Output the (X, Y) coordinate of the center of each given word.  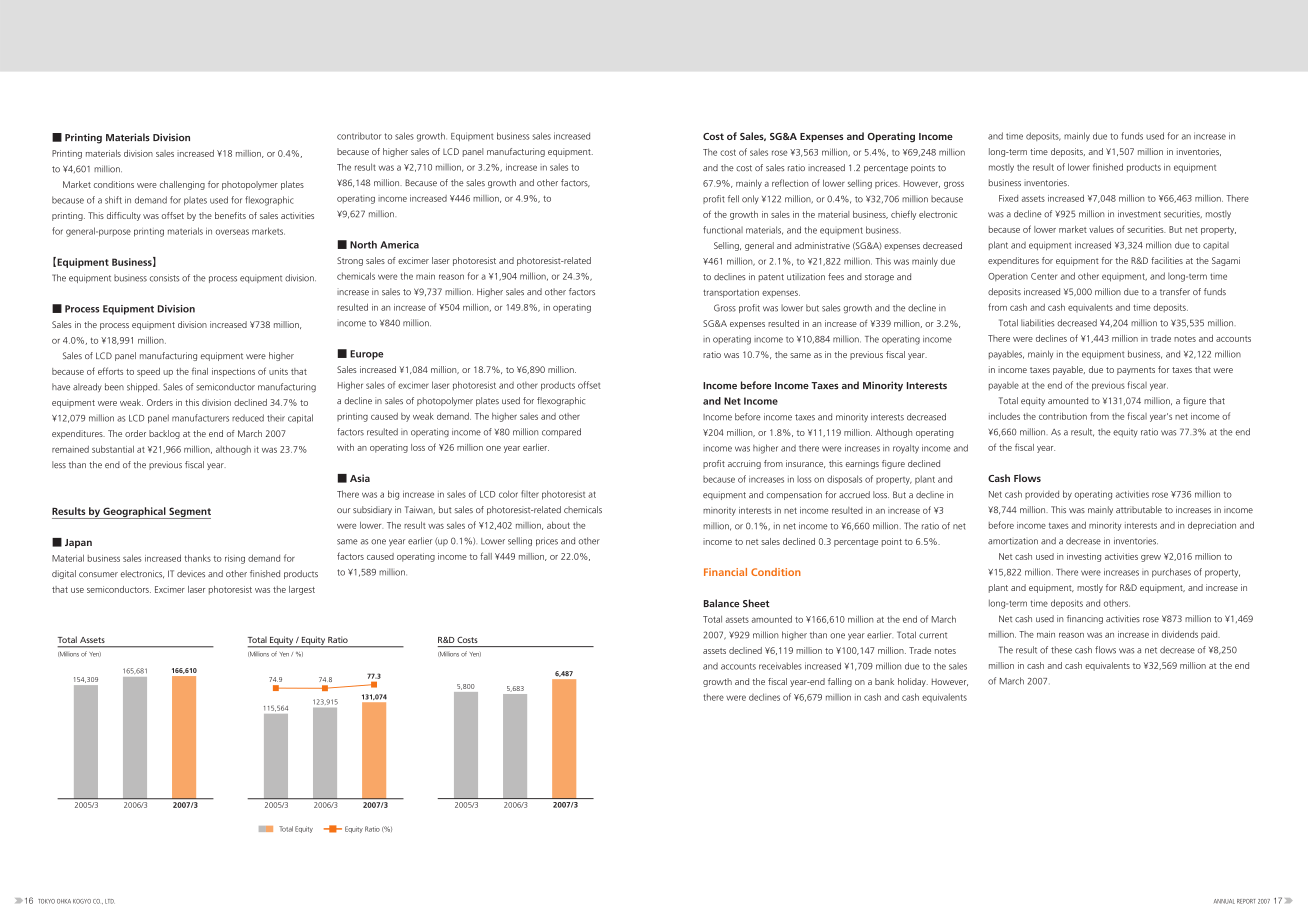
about (558, 525)
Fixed (1008, 198)
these (1061, 650)
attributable (1139, 509)
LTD (110, 901)
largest (302, 590)
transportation (731, 293)
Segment (189, 513)
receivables (780, 666)
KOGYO (82, 901)
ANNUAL (1224, 901)
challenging (182, 185)
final (200, 371)
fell (733, 199)
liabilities (1037, 323)
